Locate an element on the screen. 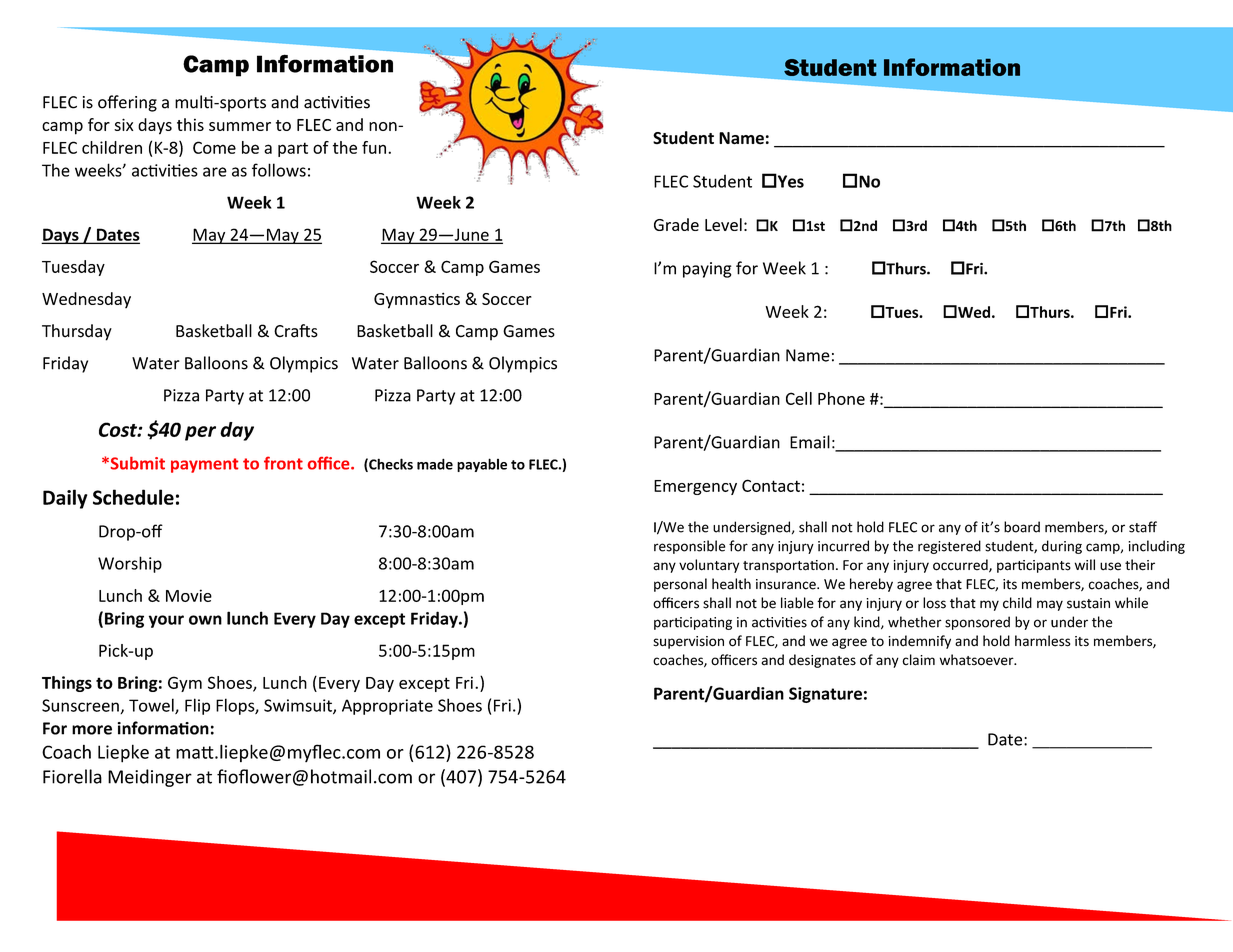 Image resolution: width=1233 pixels, height=952 pixels. fun is located at coordinates (374, 147).
